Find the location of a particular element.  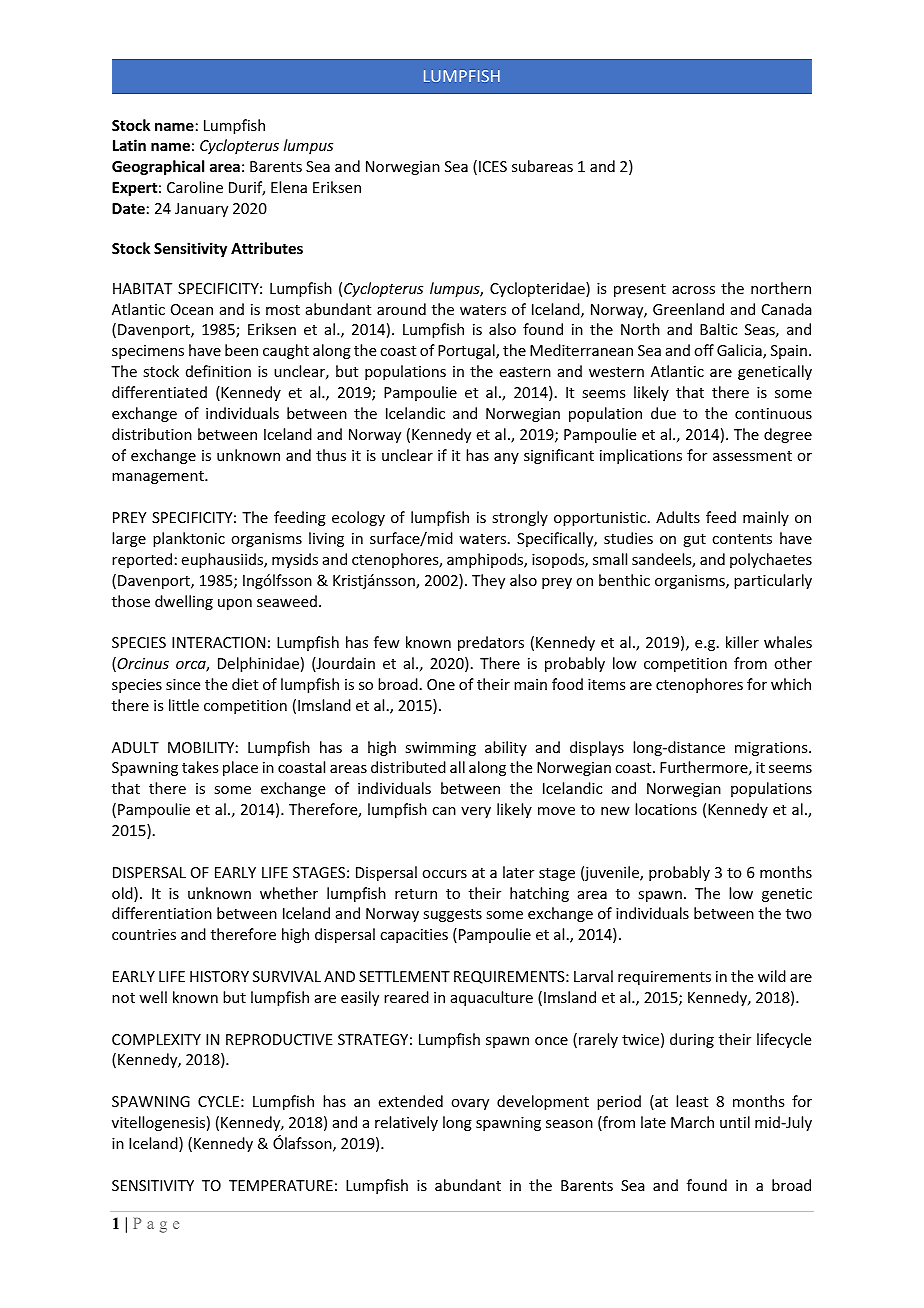

Caroline is located at coordinates (195, 187).
